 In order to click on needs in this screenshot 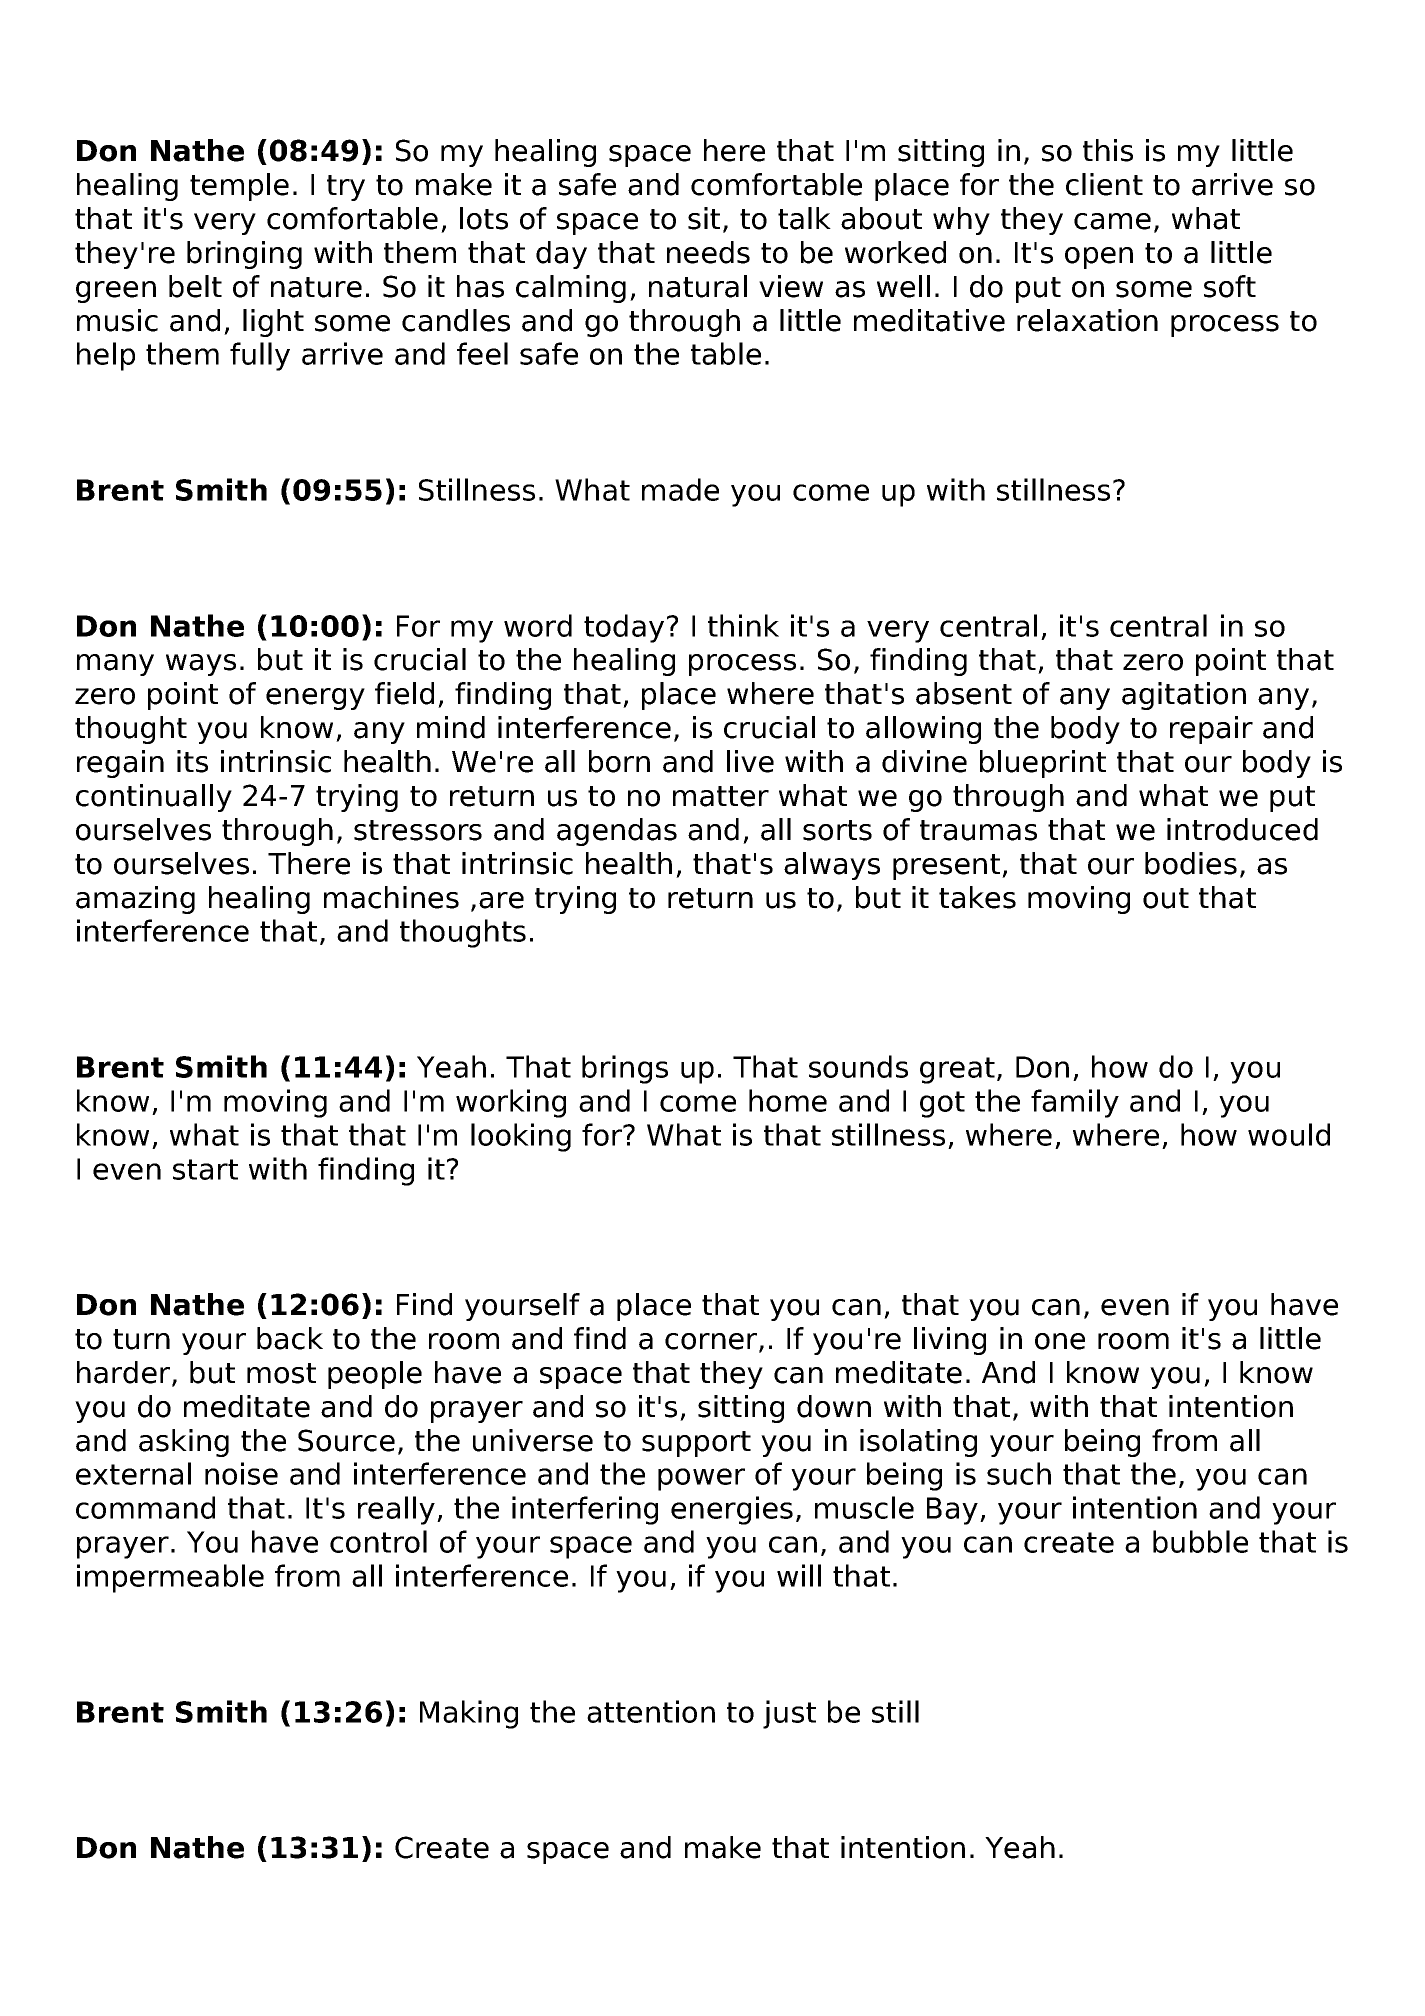, I will do `click(708, 252)`.
